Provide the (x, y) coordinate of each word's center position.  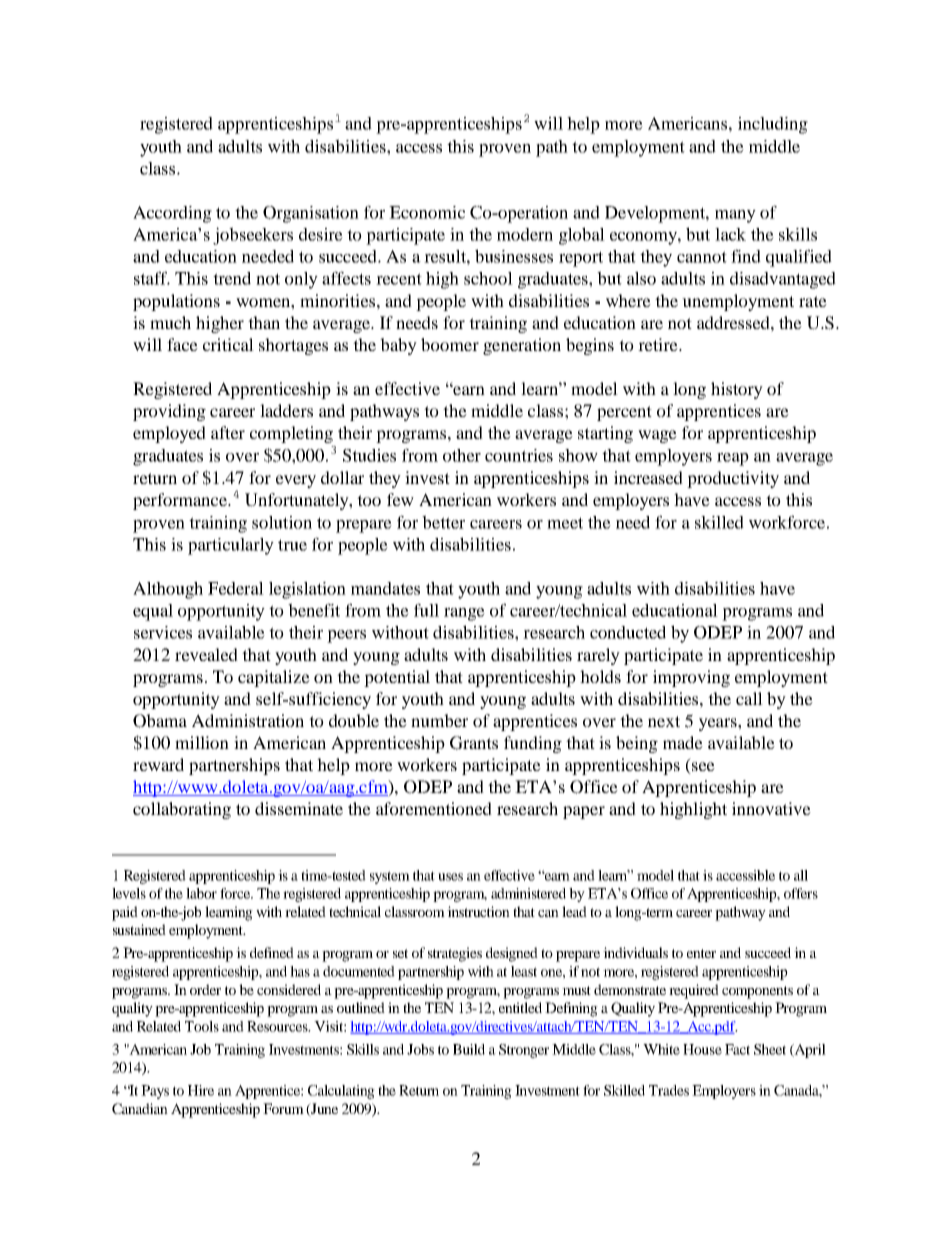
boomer (450, 344)
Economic (427, 212)
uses (450, 877)
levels (129, 893)
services (163, 632)
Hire (201, 1090)
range (464, 614)
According (172, 214)
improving (691, 678)
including (773, 125)
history (737, 390)
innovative (771, 808)
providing (169, 412)
